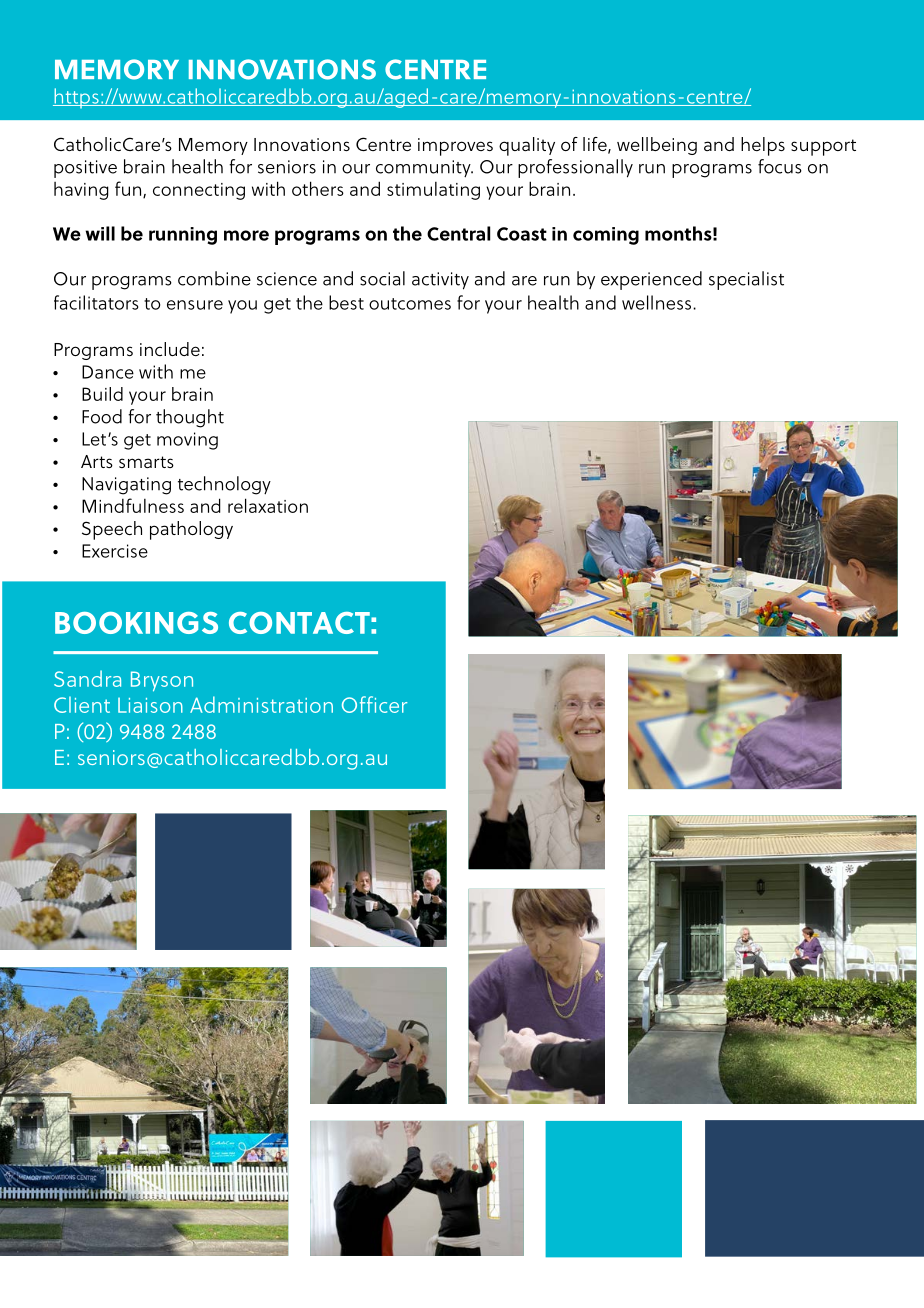 The width and height of the document is (924, 1308). Describe the element at coordinates (162, 681) in the document. I see `Bryson` at that location.
